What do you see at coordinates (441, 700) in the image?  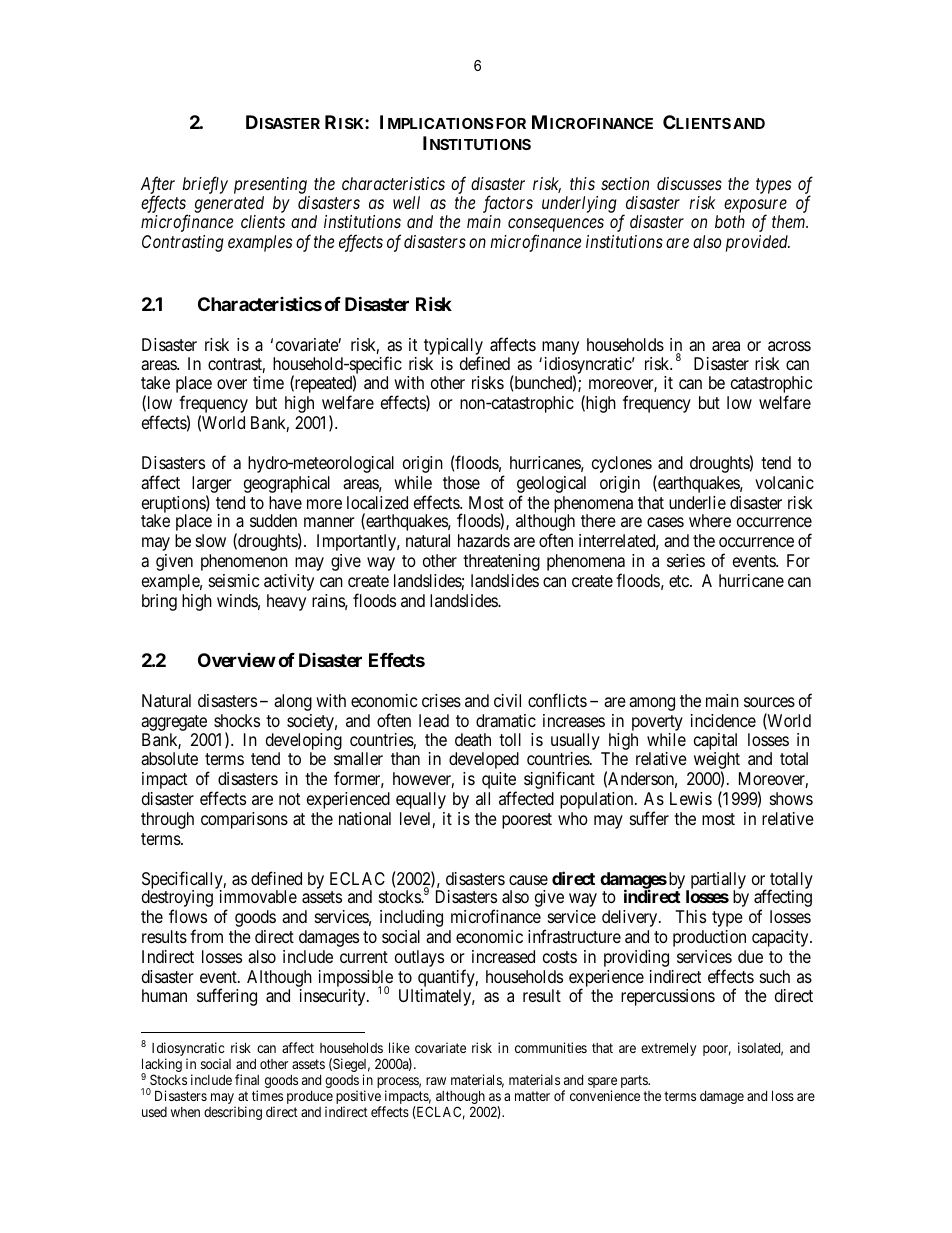 I see `crises` at bounding box center [441, 700].
